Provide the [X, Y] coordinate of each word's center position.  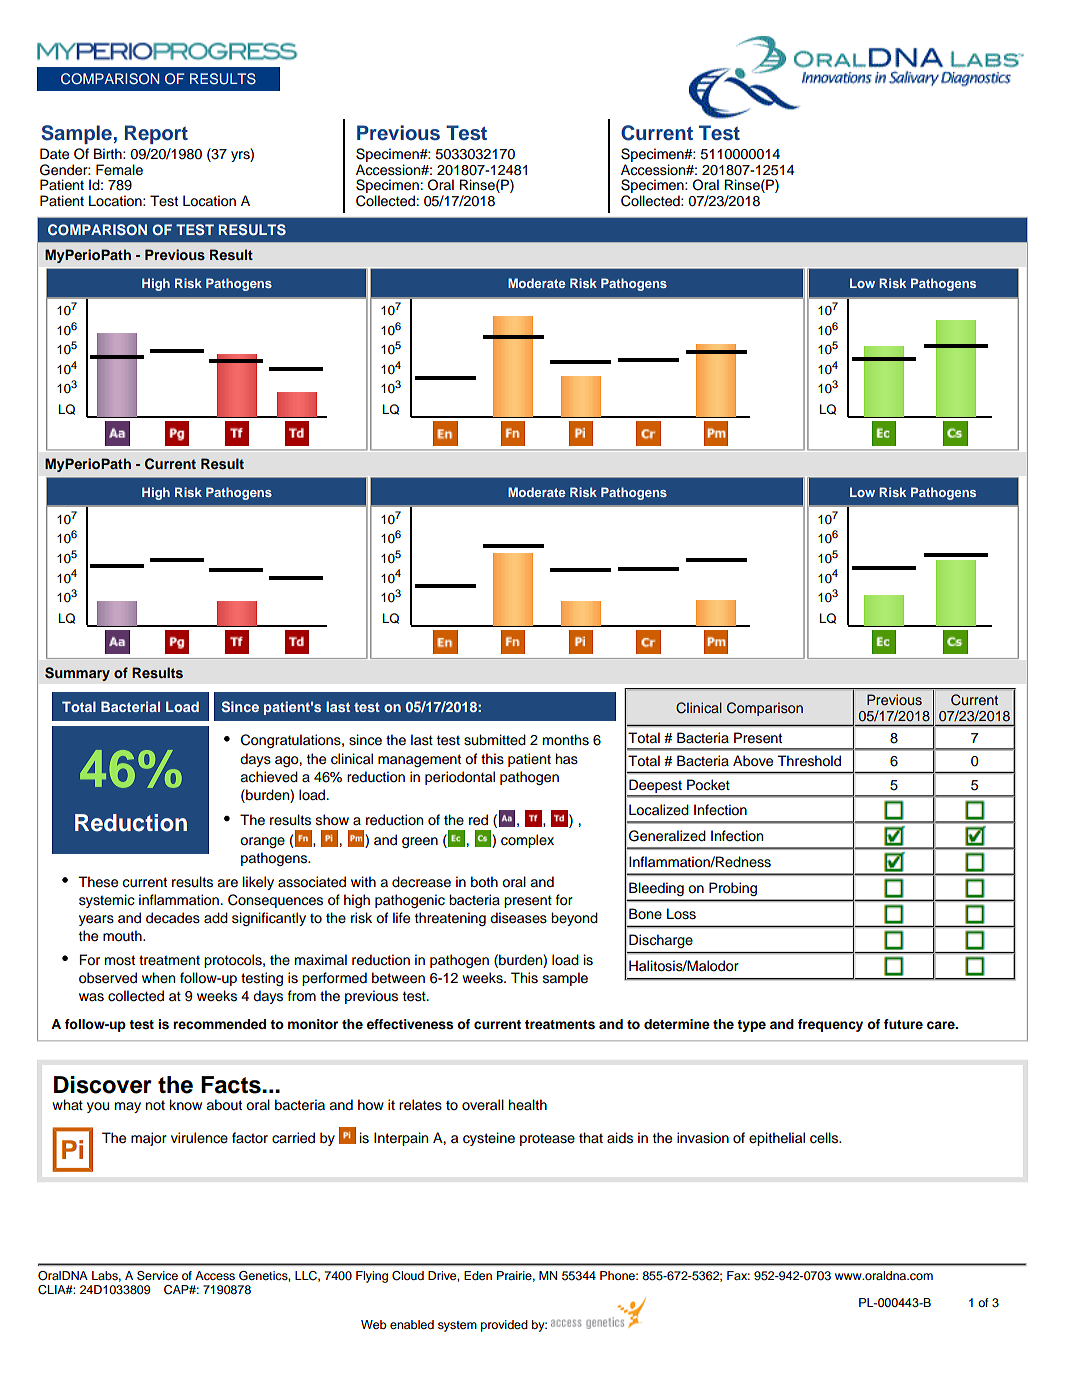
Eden [478, 1275]
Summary [77, 674]
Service [157, 1276]
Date [54, 154]
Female [119, 170]
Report [156, 134]
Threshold [809, 761]
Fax [738, 1275]
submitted [495, 740]
